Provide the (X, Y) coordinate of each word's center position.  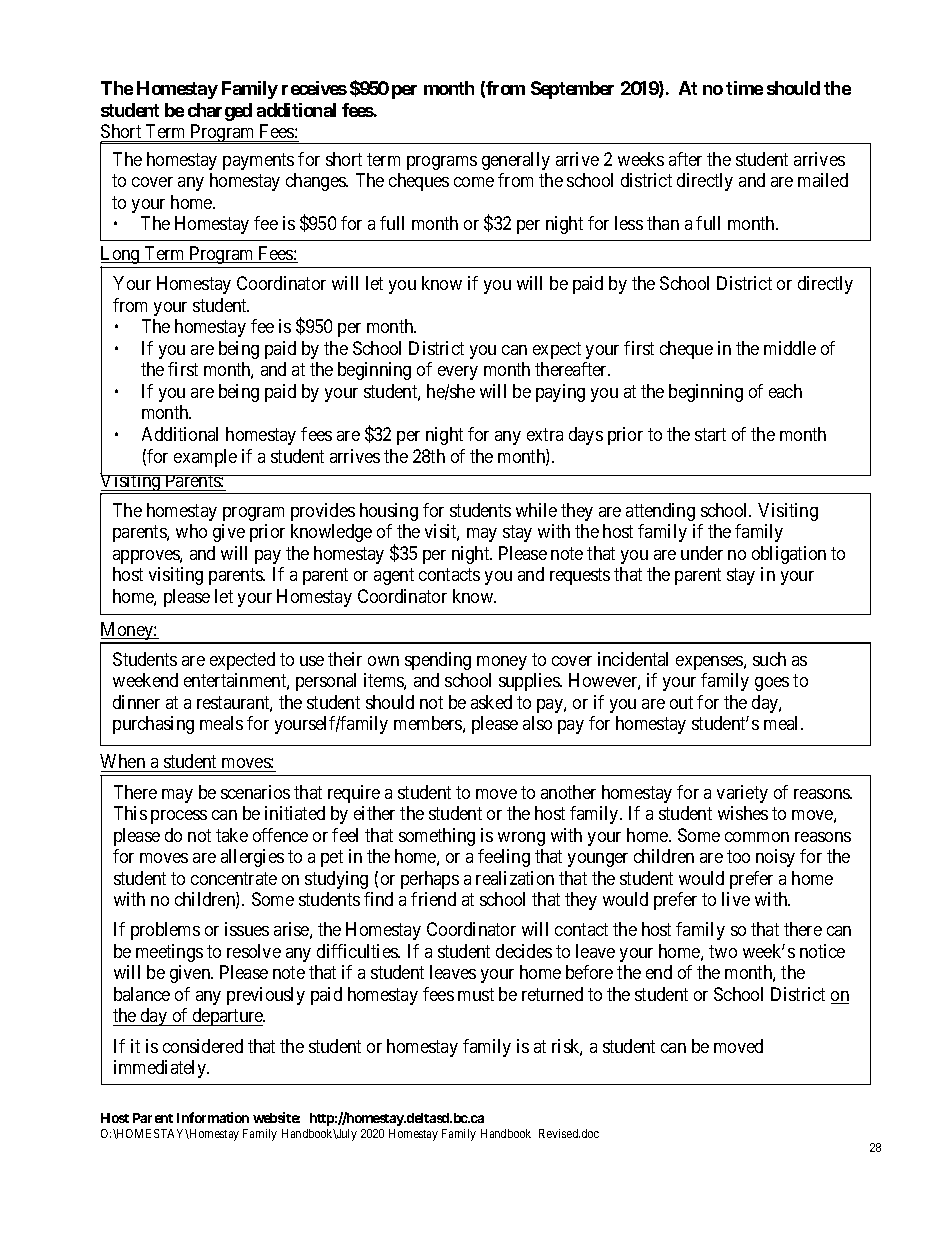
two (723, 951)
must (476, 994)
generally (516, 161)
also (537, 723)
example (205, 458)
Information (213, 1117)
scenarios (255, 792)
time (744, 88)
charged (220, 112)
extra (545, 434)
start (710, 434)
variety (742, 794)
